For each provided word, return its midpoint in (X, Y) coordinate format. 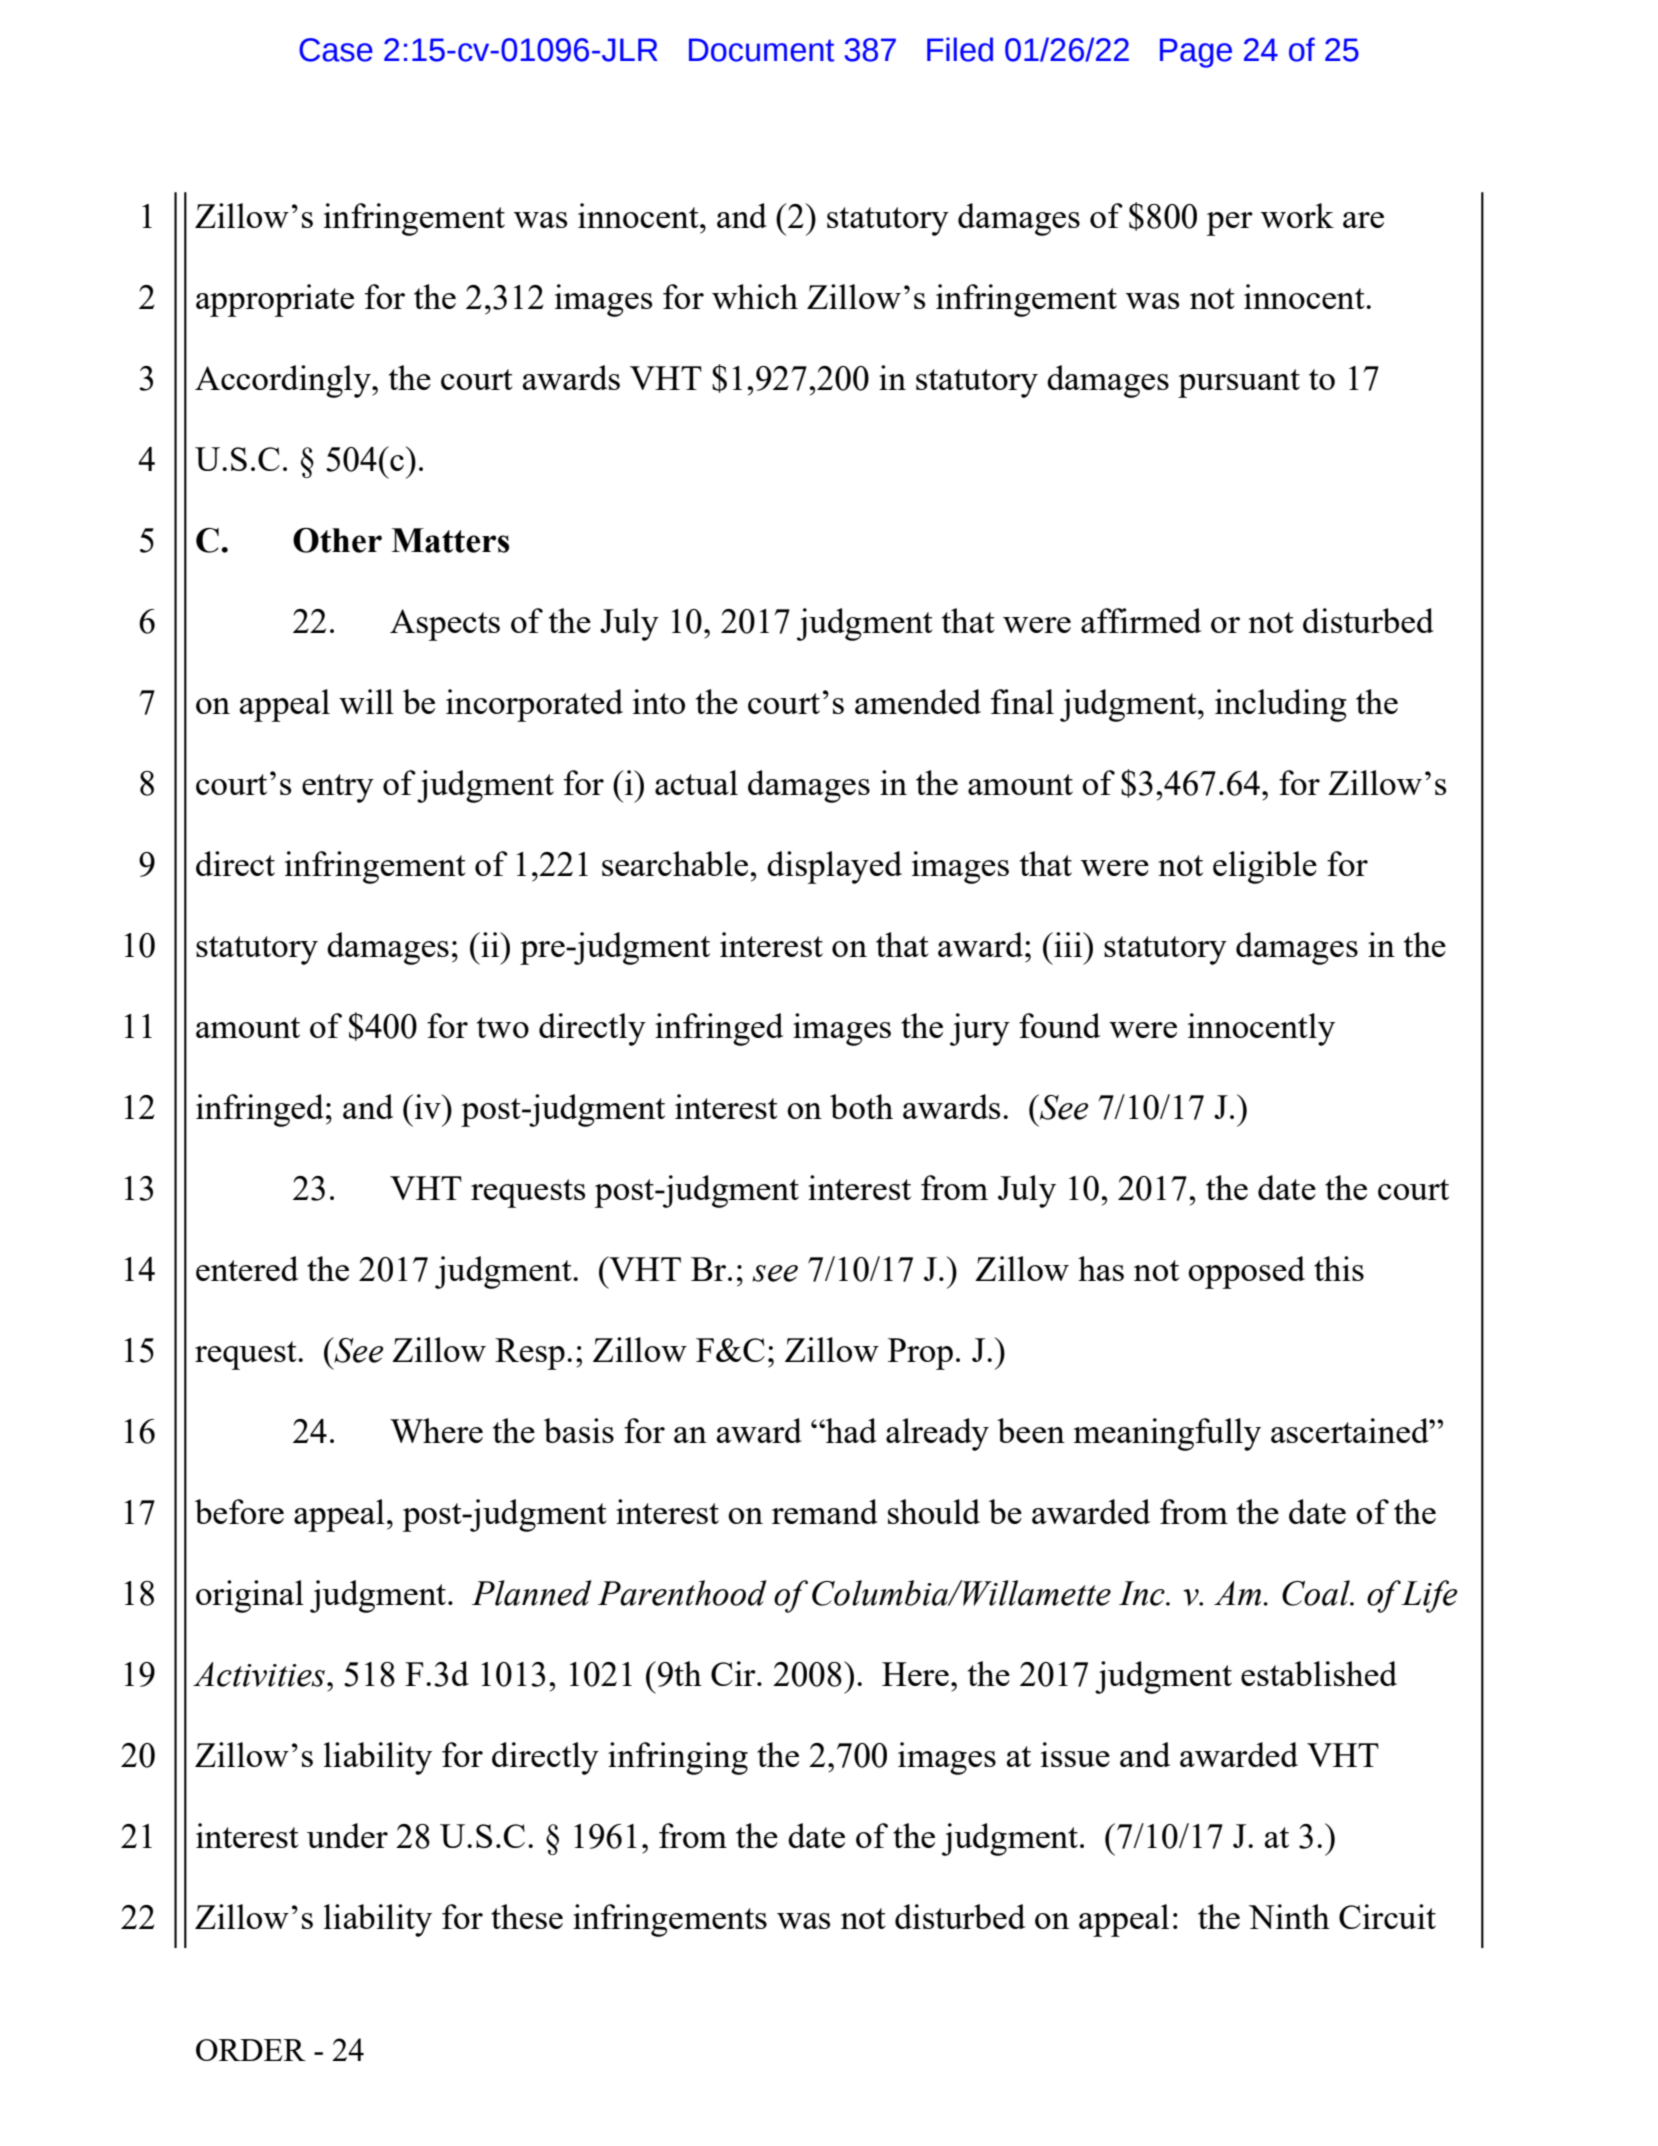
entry (338, 788)
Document (761, 50)
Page (1196, 53)
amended (918, 701)
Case (336, 50)
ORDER (251, 2050)
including (1281, 705)
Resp (530, 1354)
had (850, 1430)
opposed (1246, 1272)
